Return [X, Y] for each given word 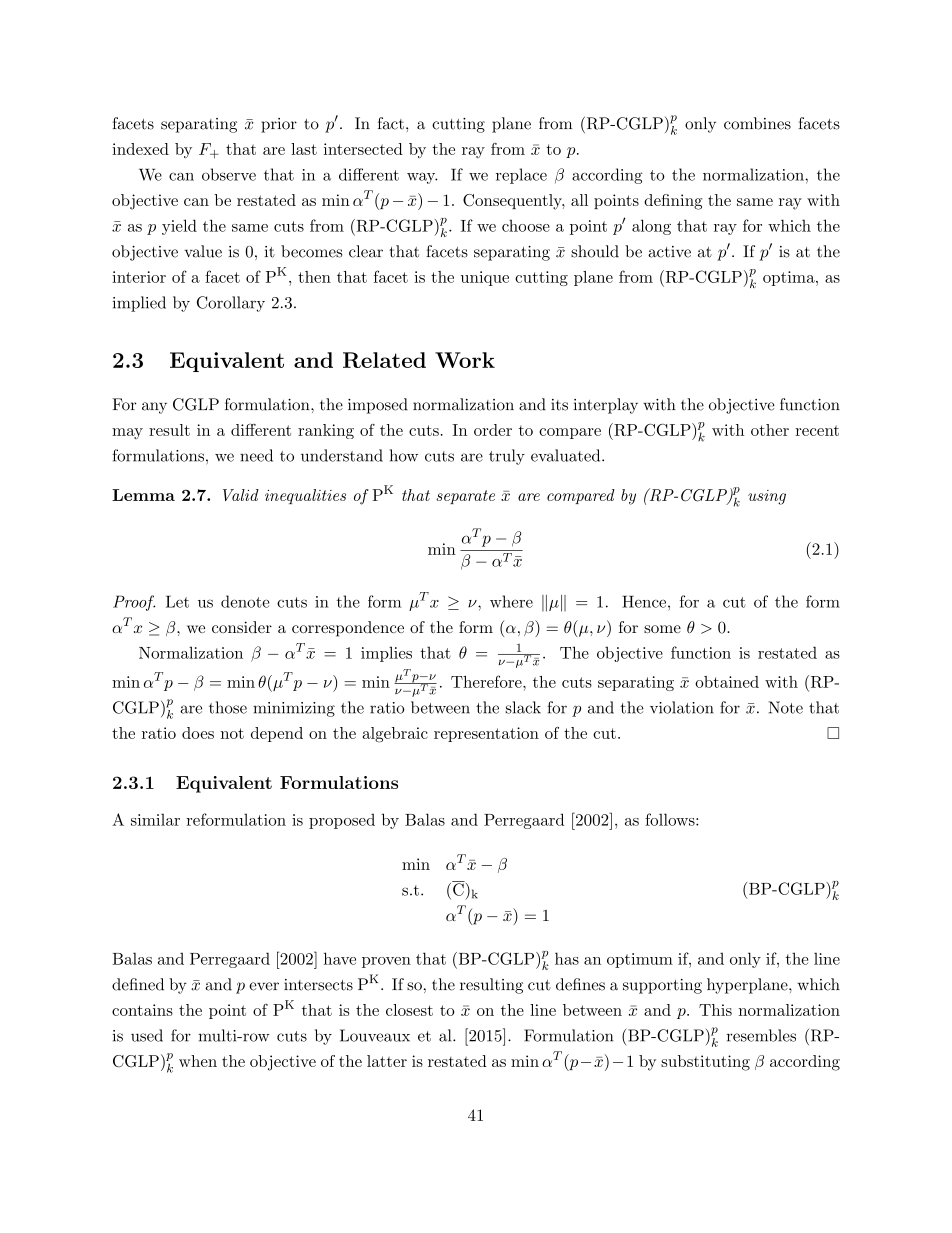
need [256, 455]
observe [229, 174]
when [198, 1061]
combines [757, 123]
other [770, 430]
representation [486, 734]
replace [521, 176]
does [198, 733]
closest [409, 1010]
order [493, 430]
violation [682, 707]
